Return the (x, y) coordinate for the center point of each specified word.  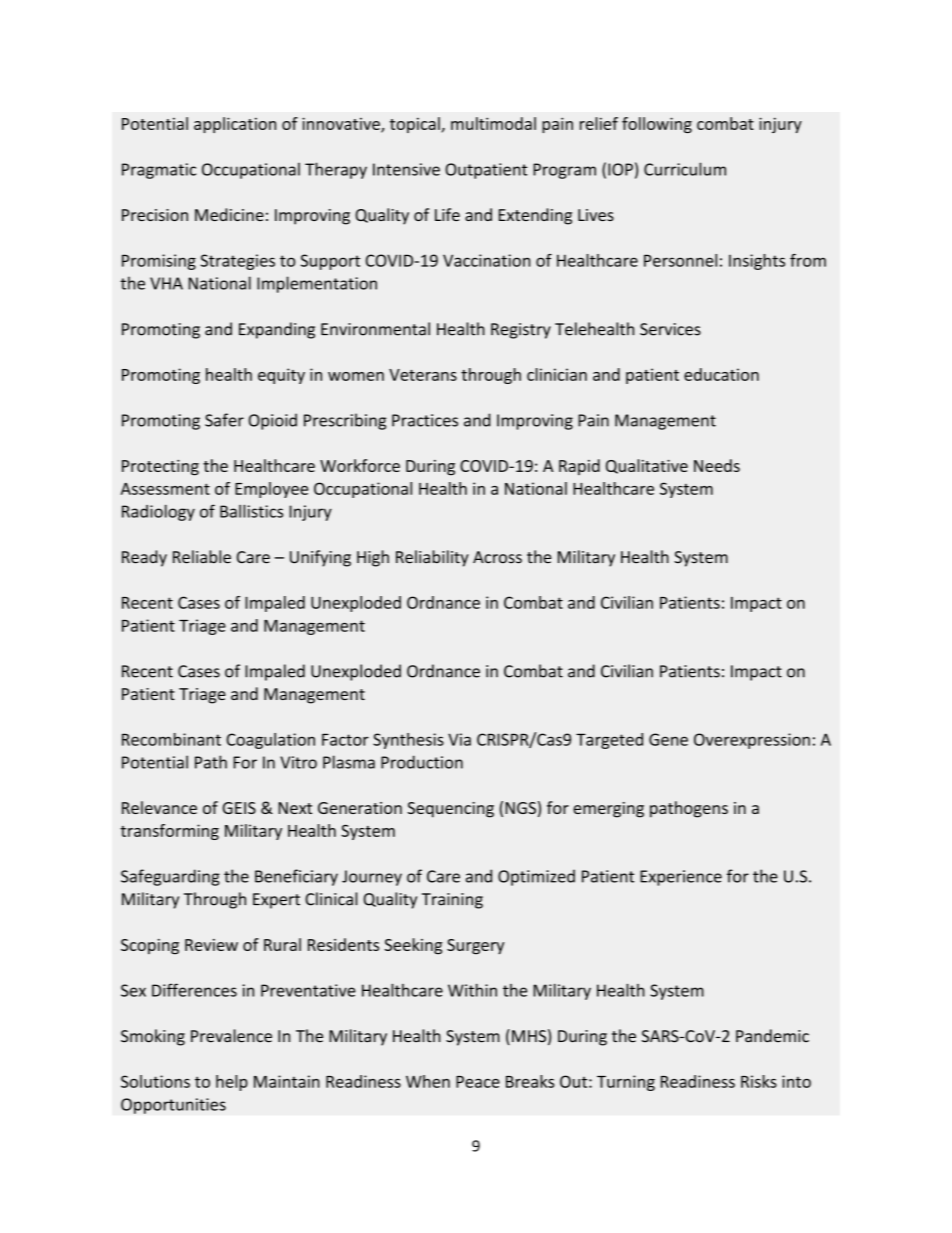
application (235, 125)
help (232, 1083)
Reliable (202, 557)
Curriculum (685, 169)
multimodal (493, 123)
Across (497, 557)
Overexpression (752, 741)
